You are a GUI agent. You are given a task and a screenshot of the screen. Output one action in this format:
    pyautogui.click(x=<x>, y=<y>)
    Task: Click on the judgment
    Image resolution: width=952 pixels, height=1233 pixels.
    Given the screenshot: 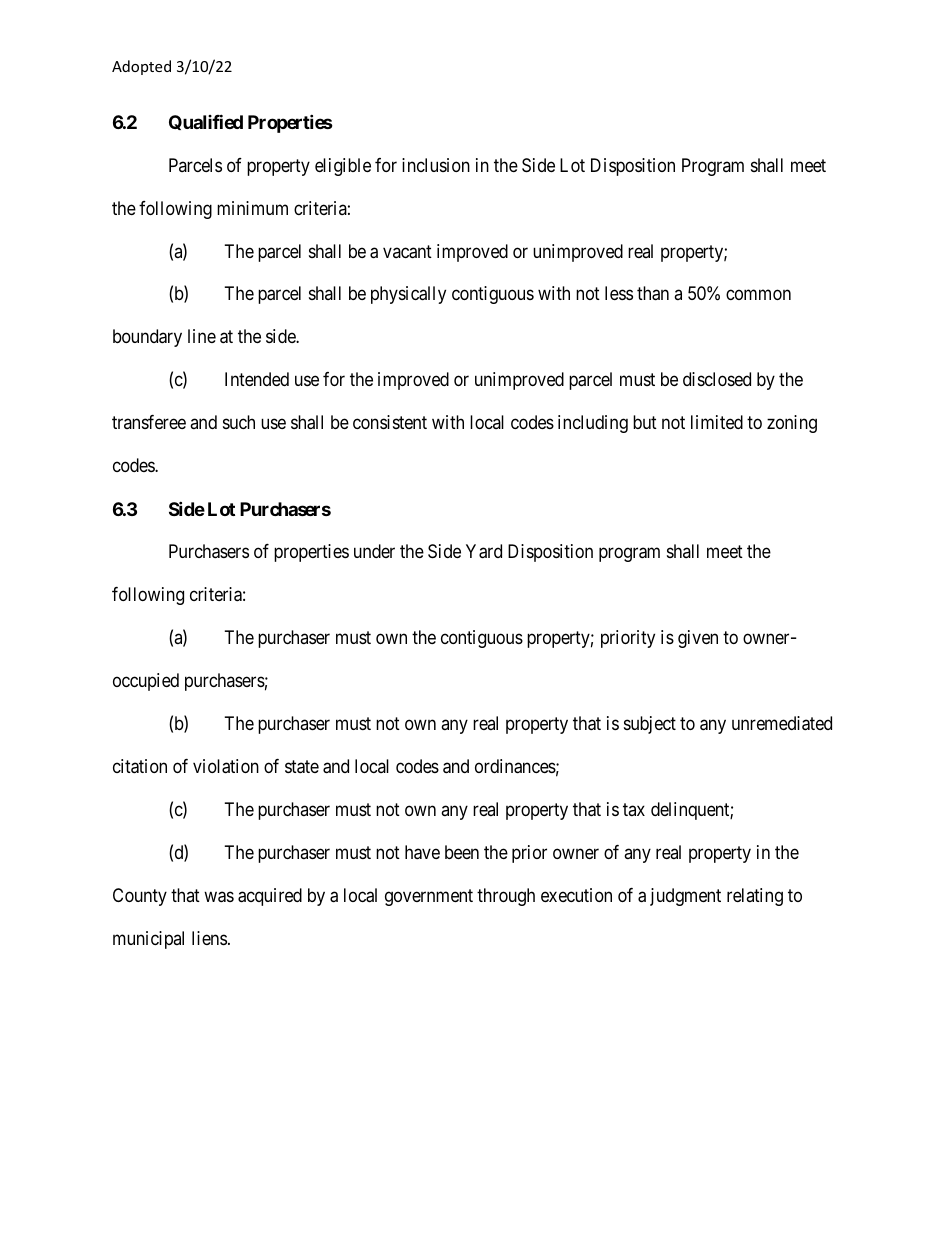 What is the action you would take?
    pyautogui.click(x=685, y=897)
